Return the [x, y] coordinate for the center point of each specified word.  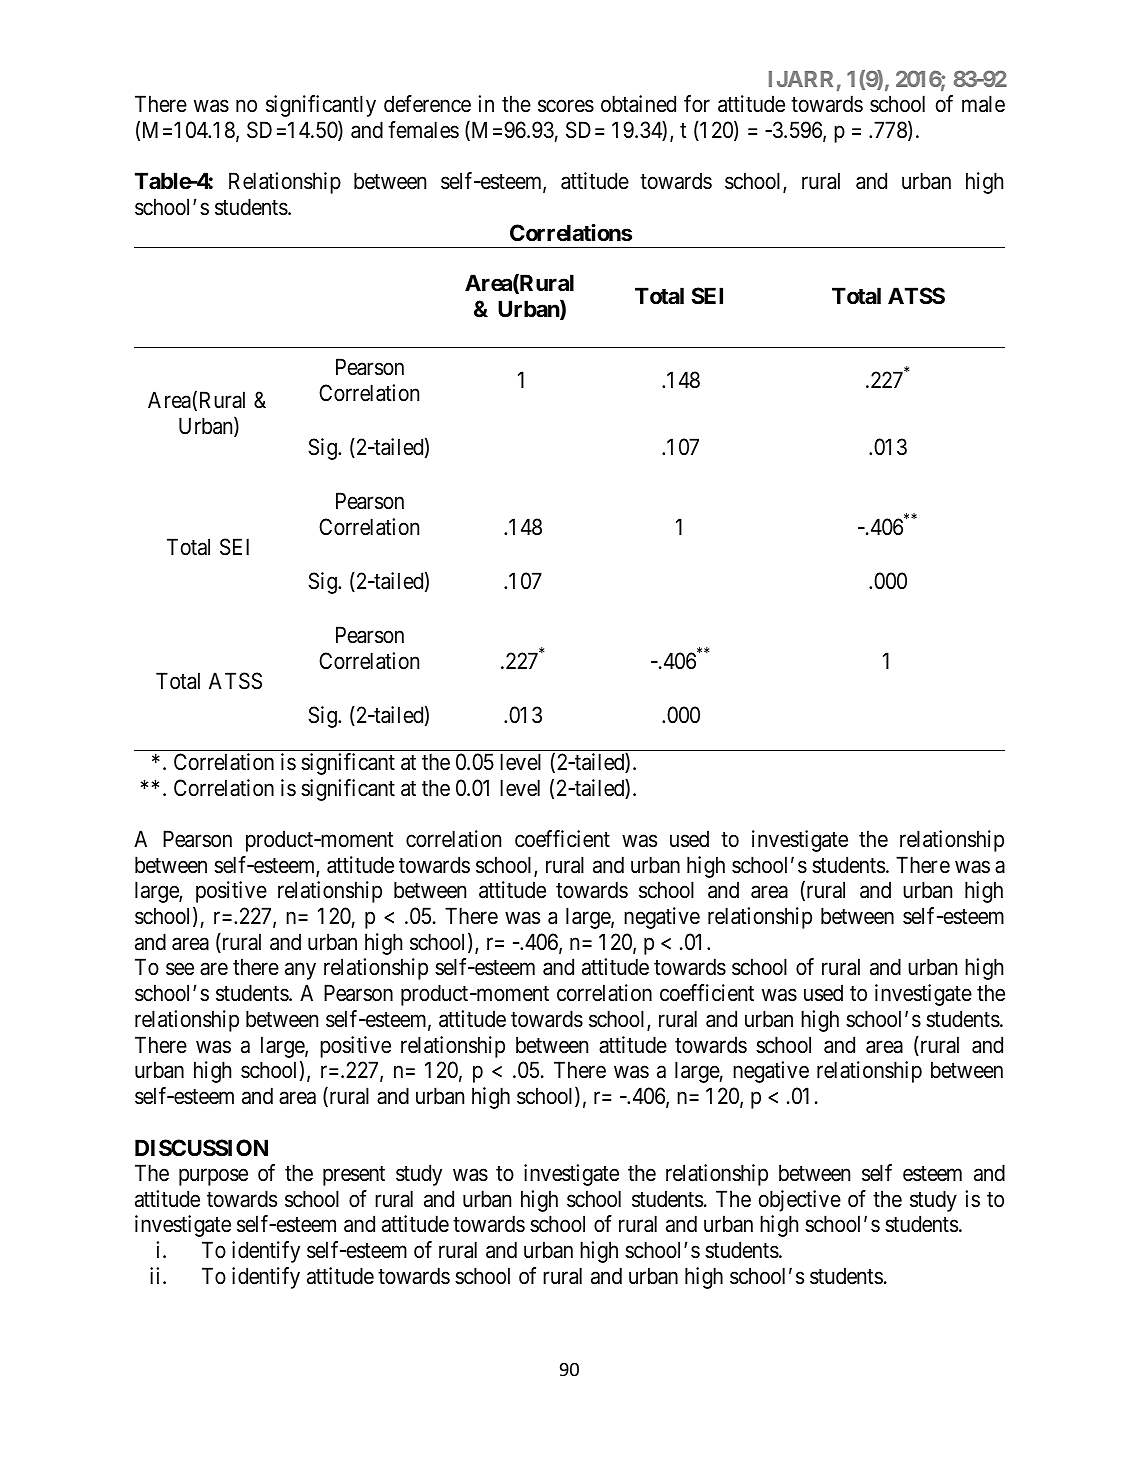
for [697, 104]
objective [800, 1201]
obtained [638, 104]
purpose [213, 1177]
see [180, 969]
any [300, 971]
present [354, 1176]
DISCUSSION [201, 1148]
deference [427, 104]
